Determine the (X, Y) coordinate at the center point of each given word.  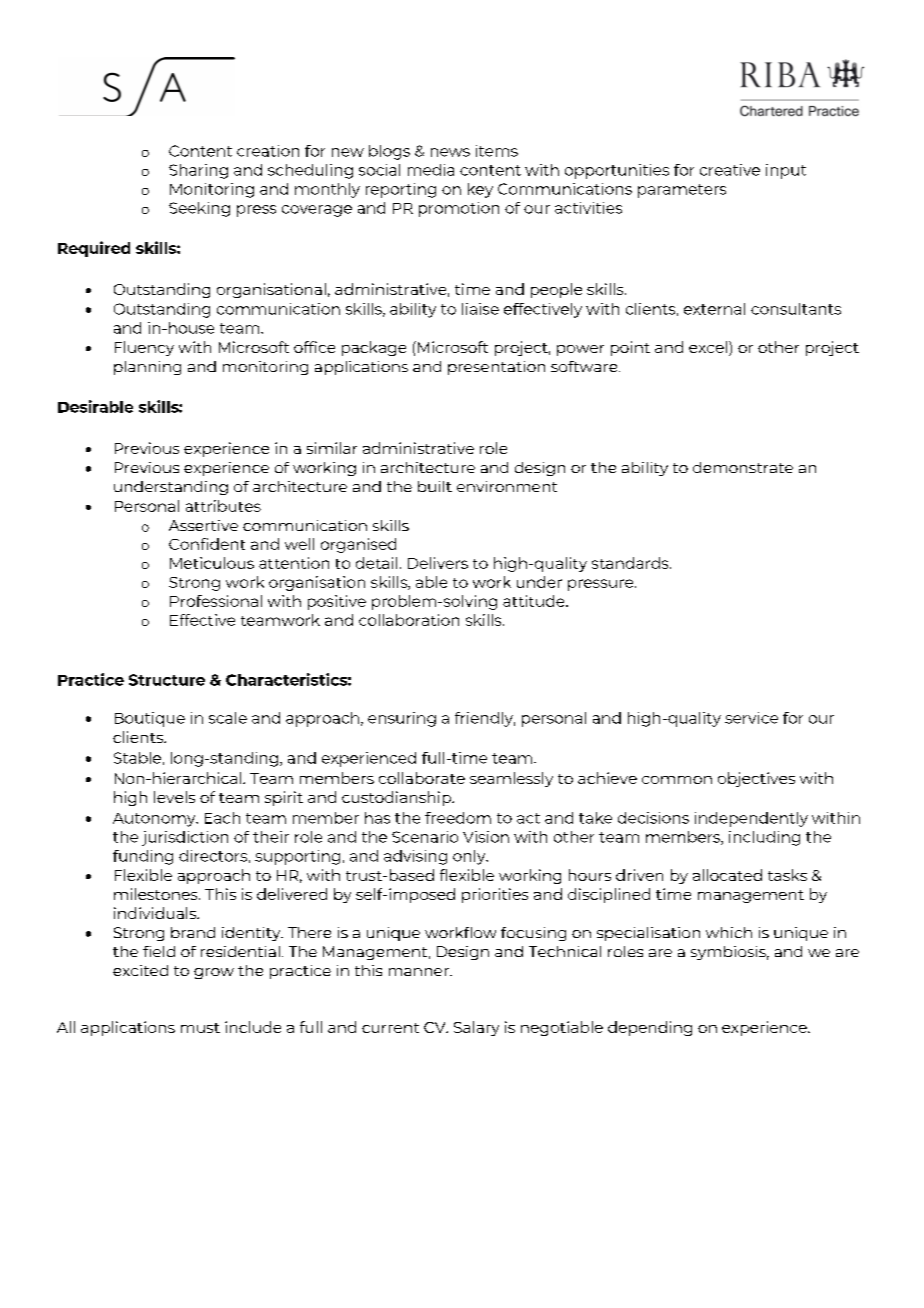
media (431, 170)
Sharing (198, 171)
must (200, 1028)
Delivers (438, 563)
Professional (216, 601)
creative (730, 170)
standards (631, 563)
